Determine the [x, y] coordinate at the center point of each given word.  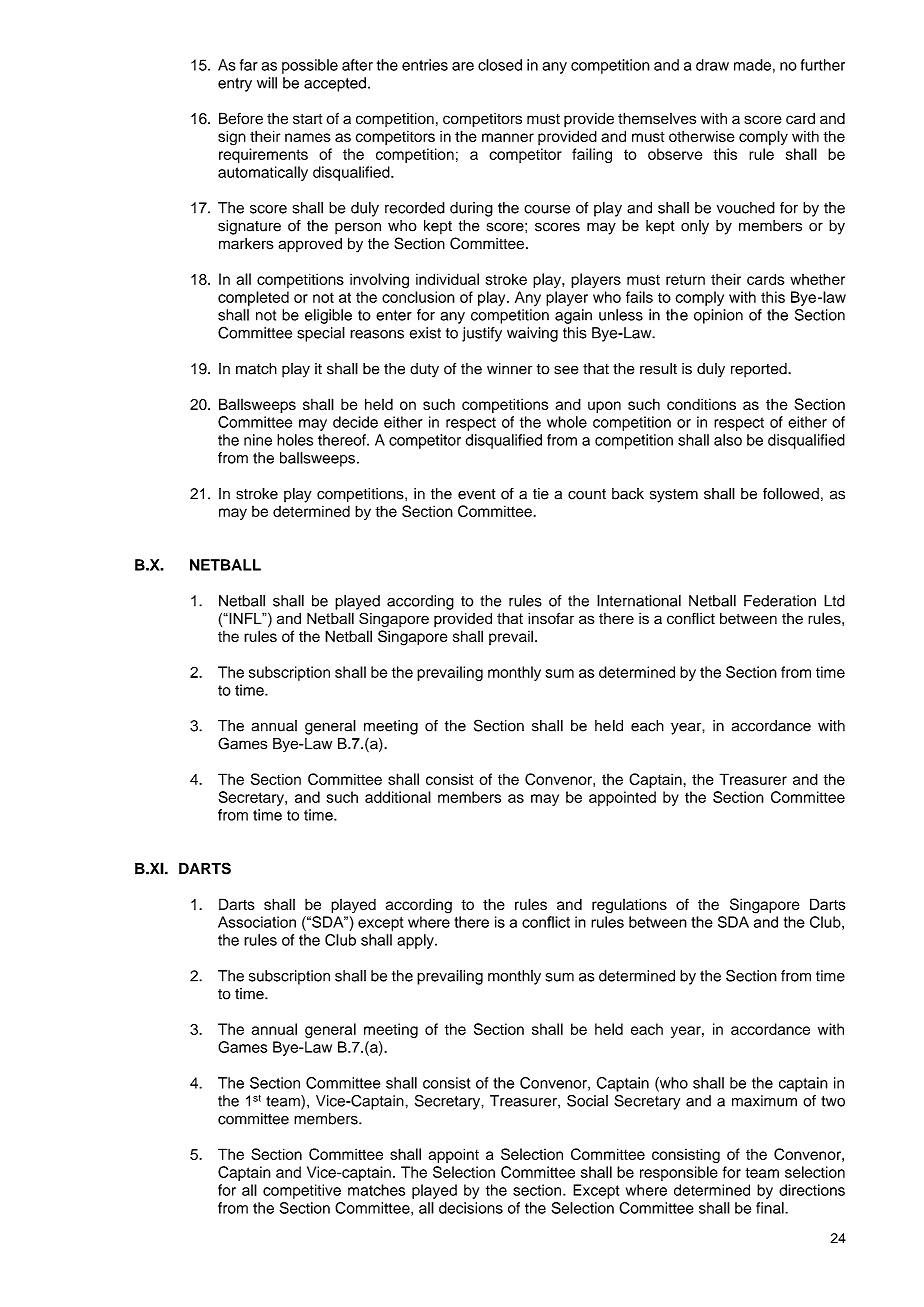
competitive [302, 1191]
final [771, 1208]
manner [508, 137]
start [307, 119]
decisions [471, 1208]
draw [712, 65]
